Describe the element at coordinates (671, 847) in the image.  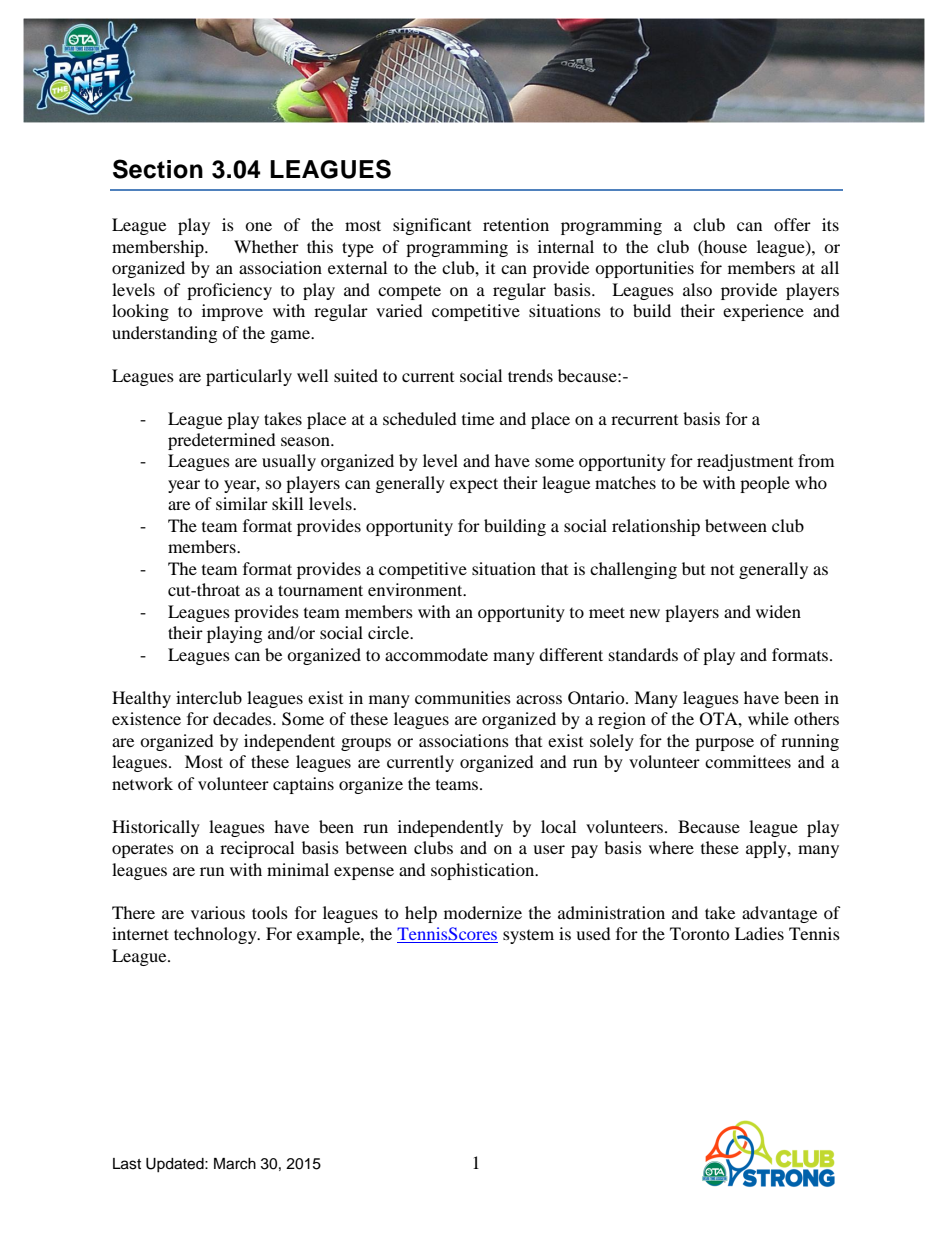
I see `where` at that location.
